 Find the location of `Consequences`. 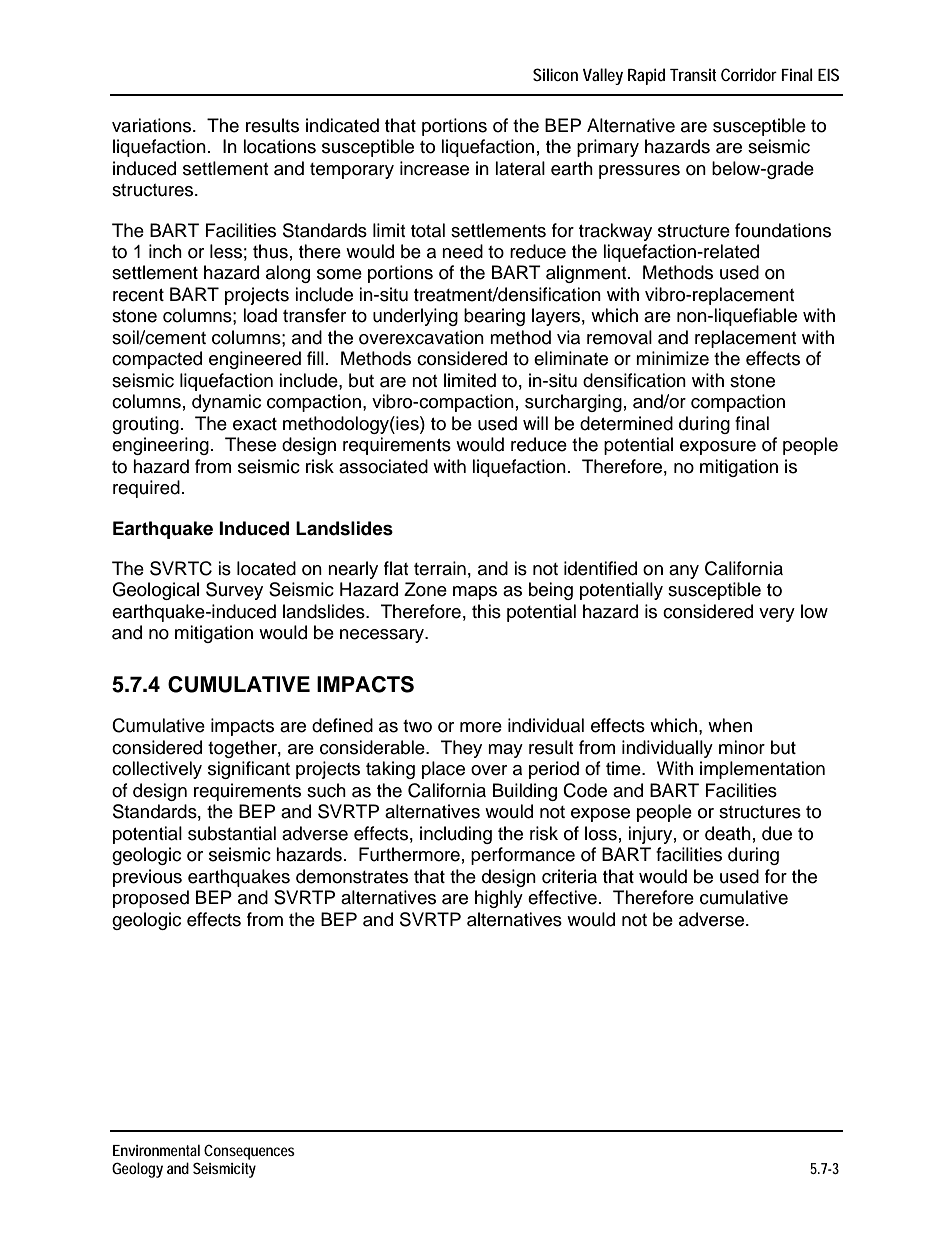

Consequences is located at coordinates (249, 1152).
